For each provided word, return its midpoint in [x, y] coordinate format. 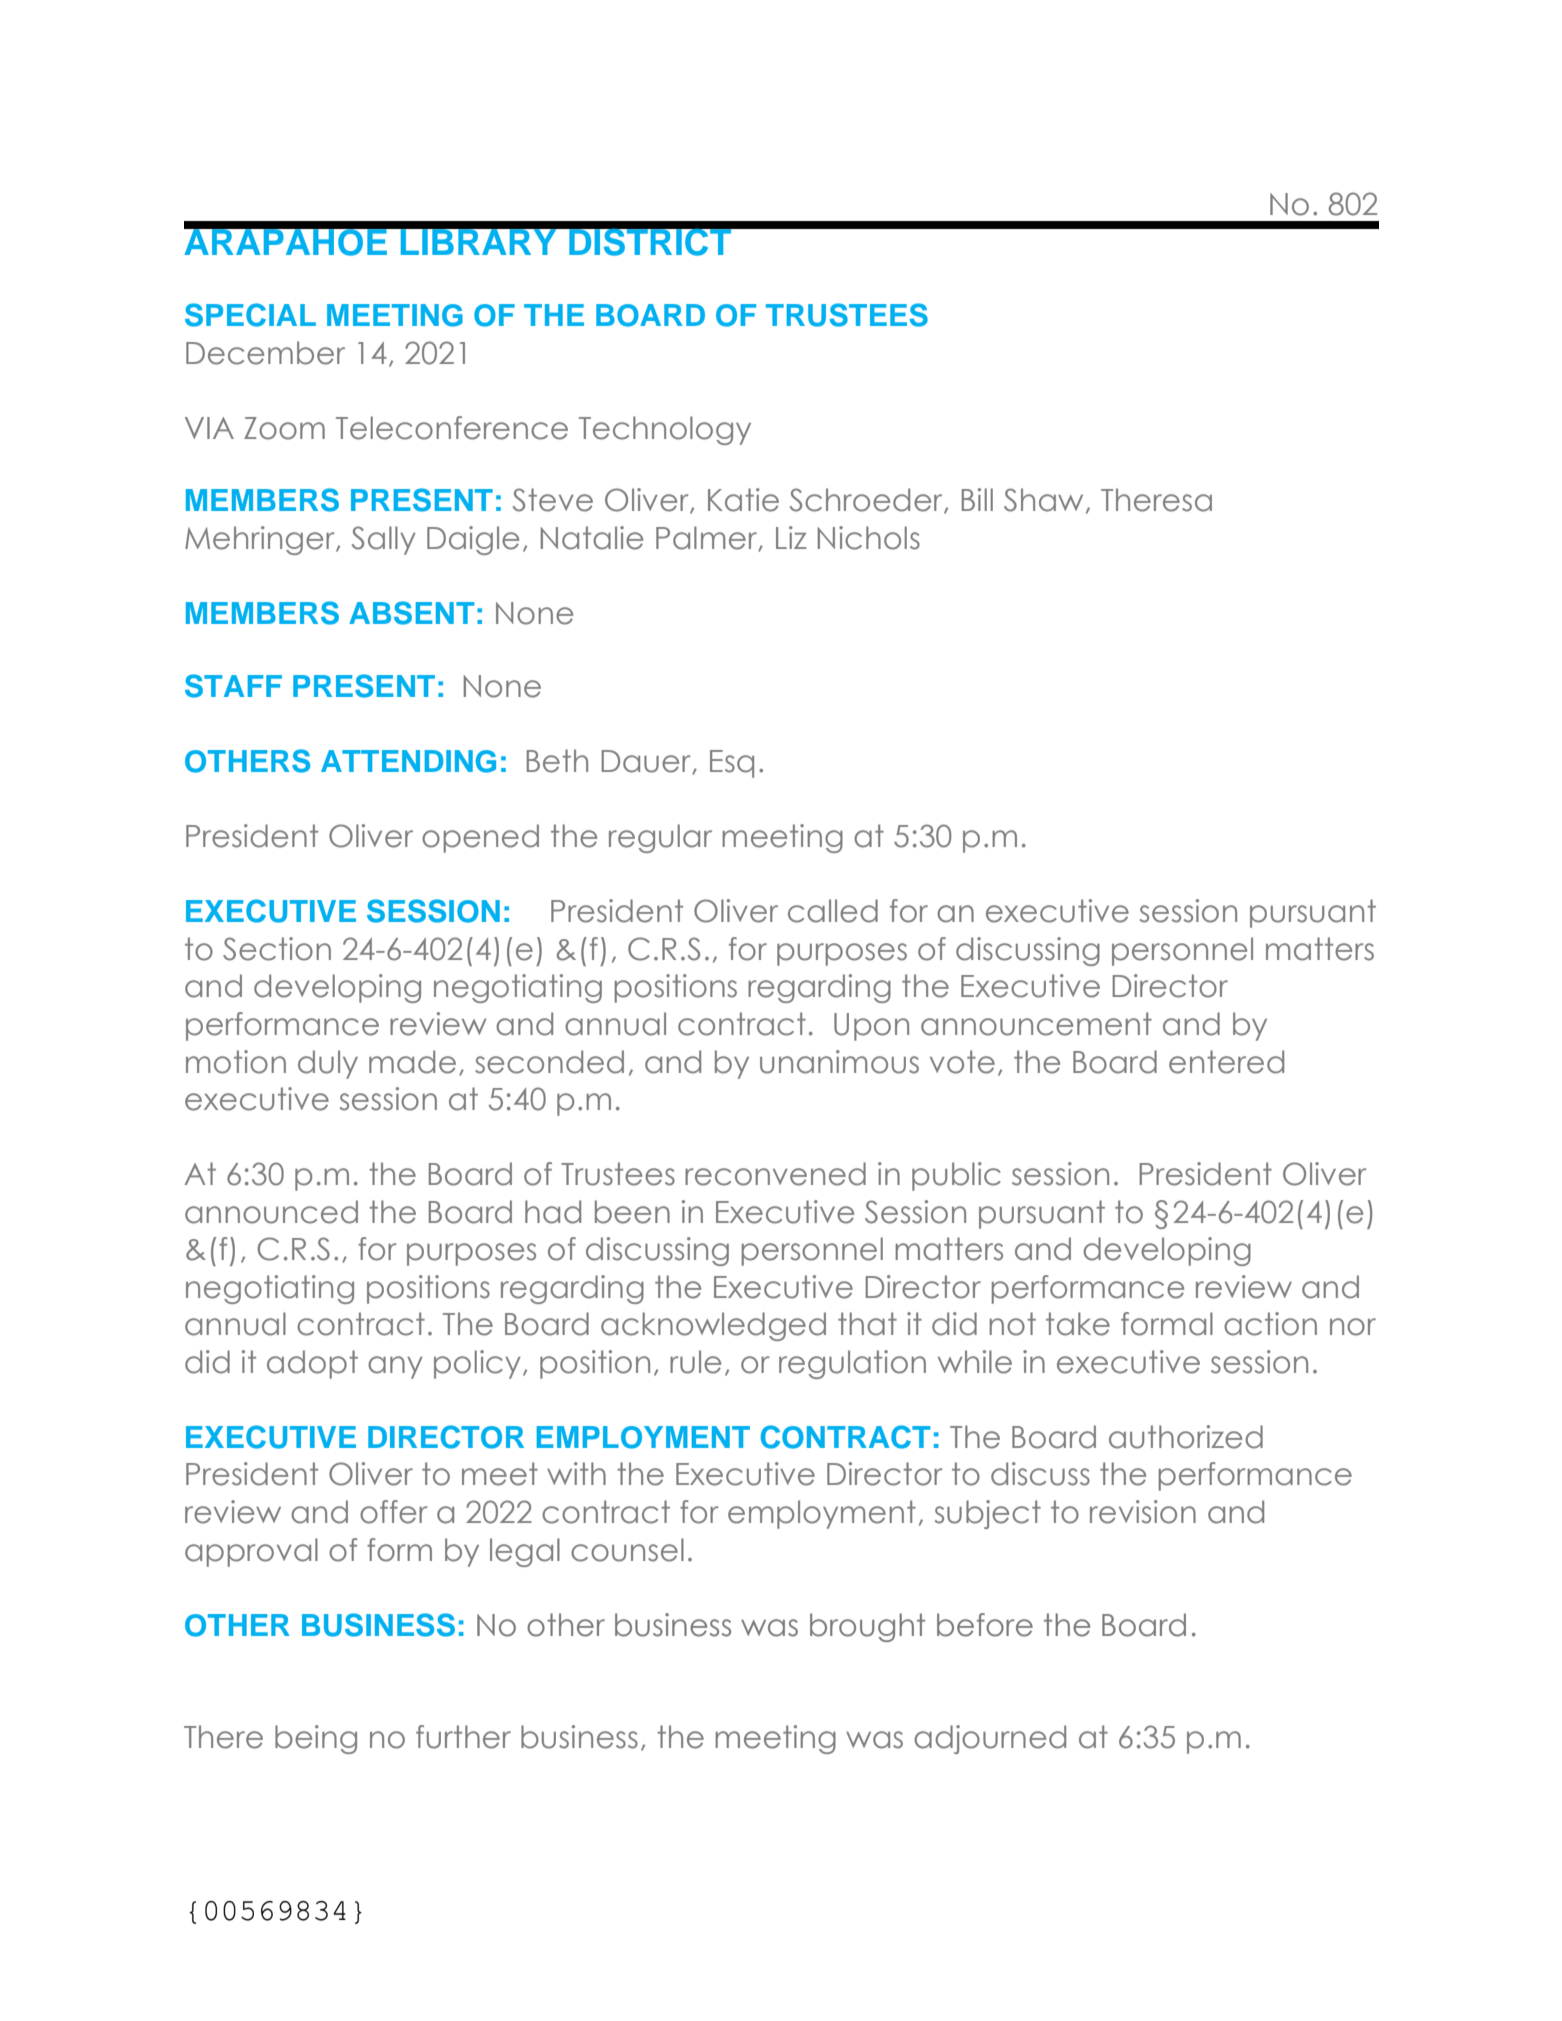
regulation [852, 1364]
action [1270, 1324]
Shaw [1043, 500]
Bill [977, 499]
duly [328, 1064]
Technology [665, 430]
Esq [732, 764]
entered [1226, 1062]
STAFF [233, 686]
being [316, 1739]
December [265, 353]
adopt [312, 1364]
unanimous [839, 1062]
